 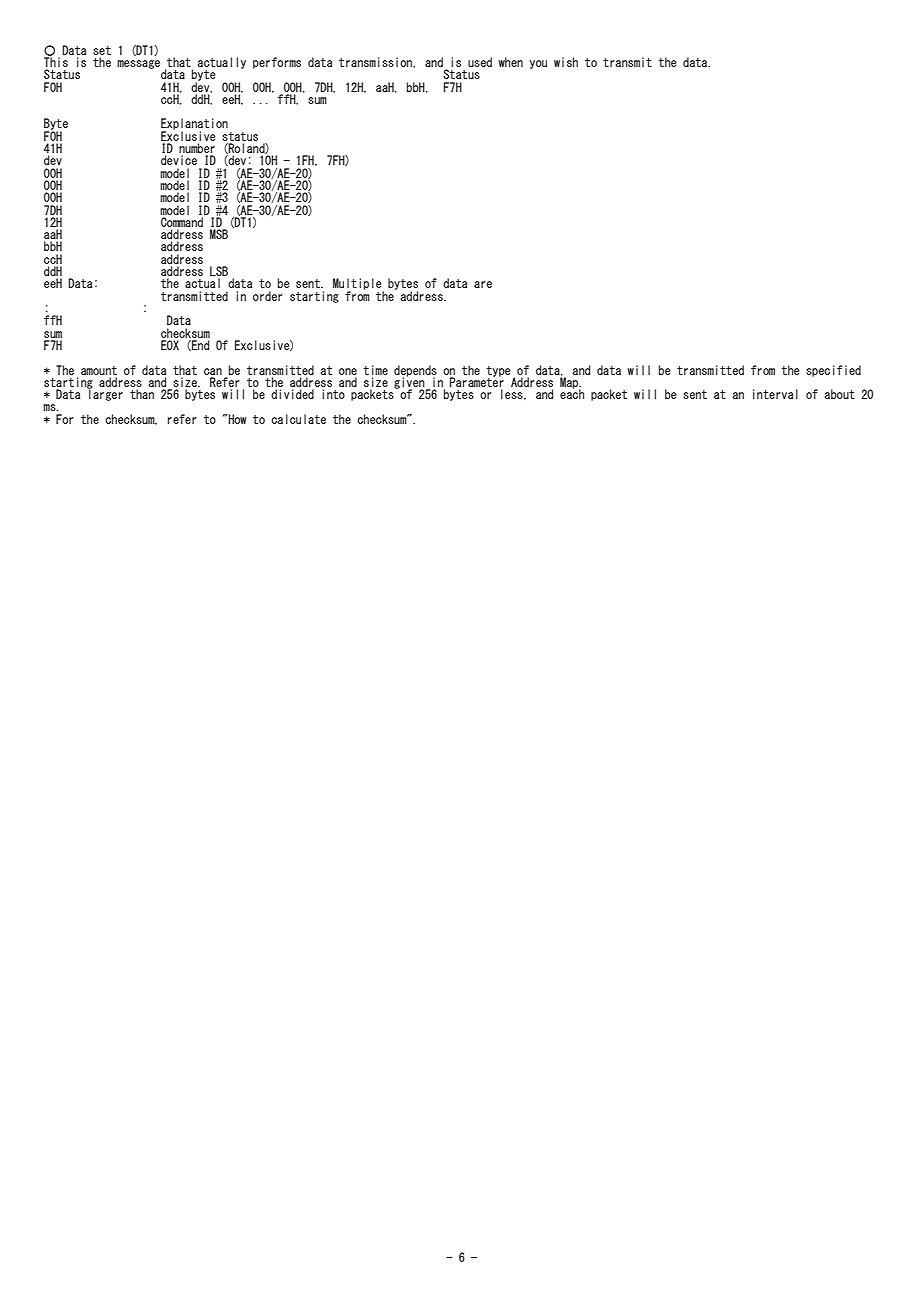 I want to click on used, so click(x=480, y=62).
